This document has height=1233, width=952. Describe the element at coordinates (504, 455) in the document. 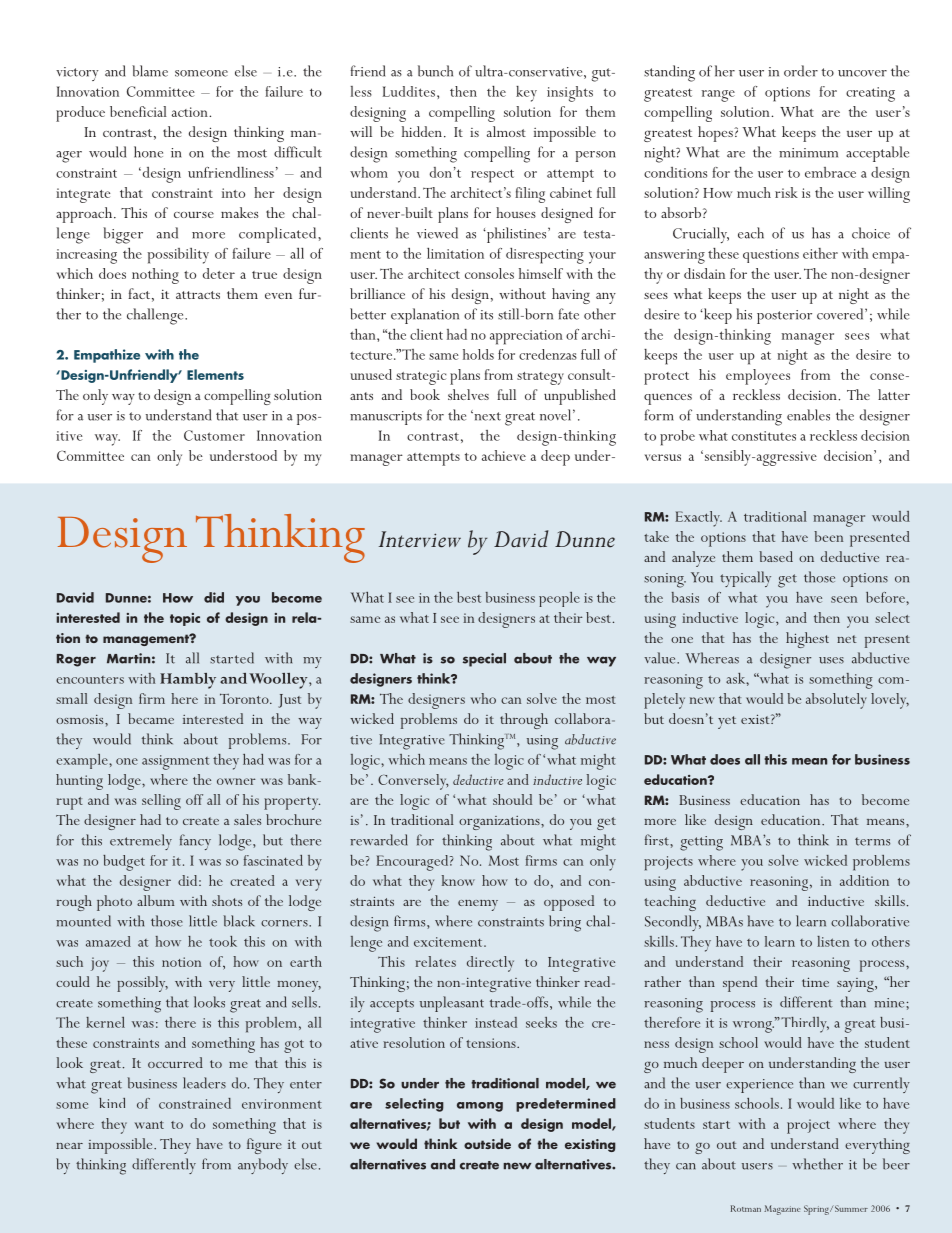

I see `achieve` at that location.
